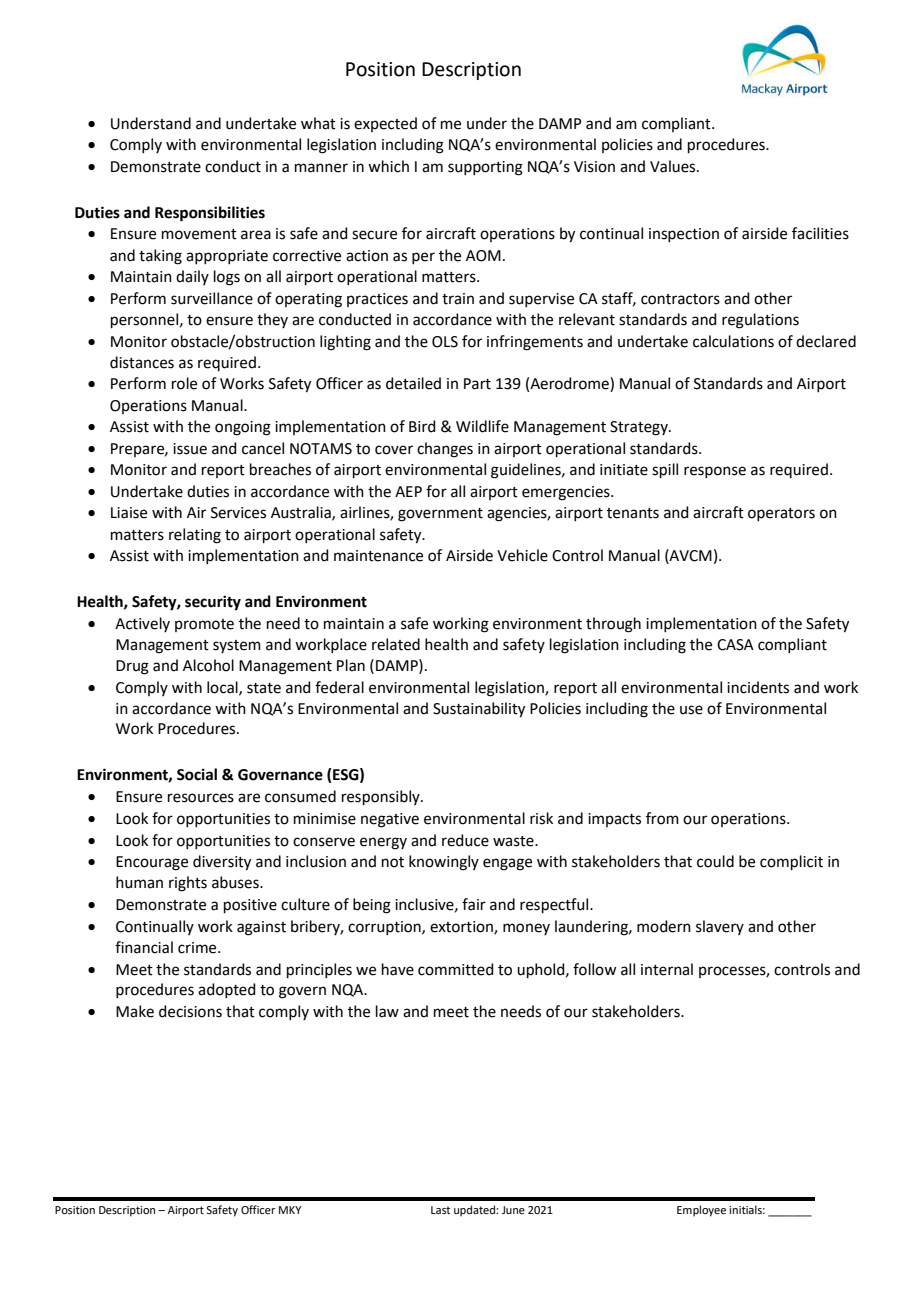  Describe the element at coordinates (190, 1011) in the document. I see `decisions` at that location.
